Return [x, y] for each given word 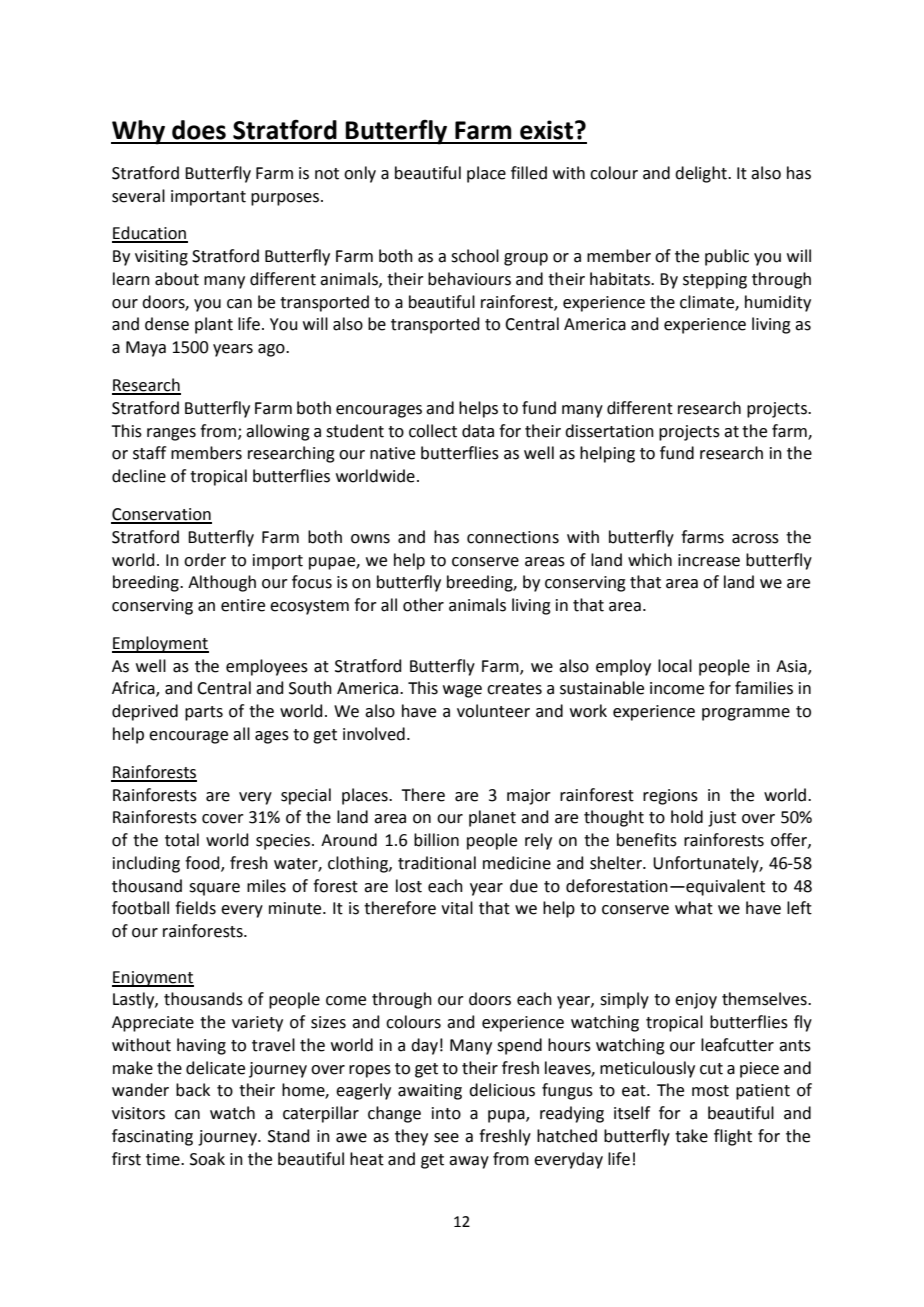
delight [702, 174]
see [446, 1138]
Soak [207, 1159]
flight [733, 1137]
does [199, 130]
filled [529, 173]
